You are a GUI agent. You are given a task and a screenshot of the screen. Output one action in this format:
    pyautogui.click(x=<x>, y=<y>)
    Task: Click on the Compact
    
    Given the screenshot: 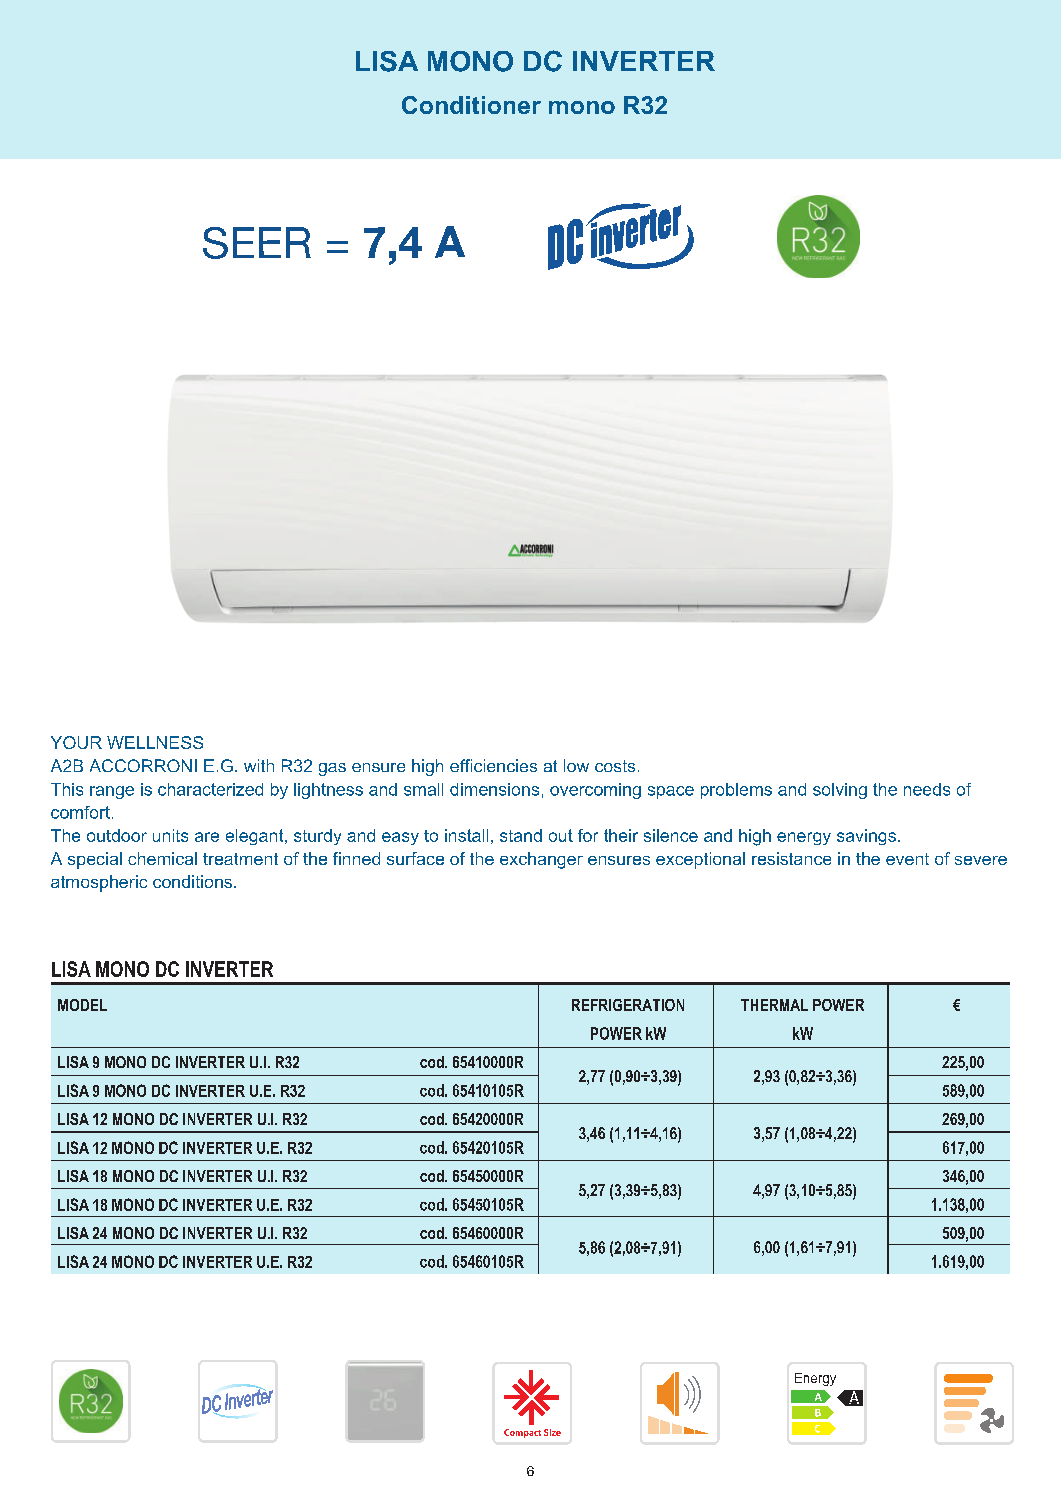 What is the action you would take?
    pyautogui.click(x=522, y=1433)
